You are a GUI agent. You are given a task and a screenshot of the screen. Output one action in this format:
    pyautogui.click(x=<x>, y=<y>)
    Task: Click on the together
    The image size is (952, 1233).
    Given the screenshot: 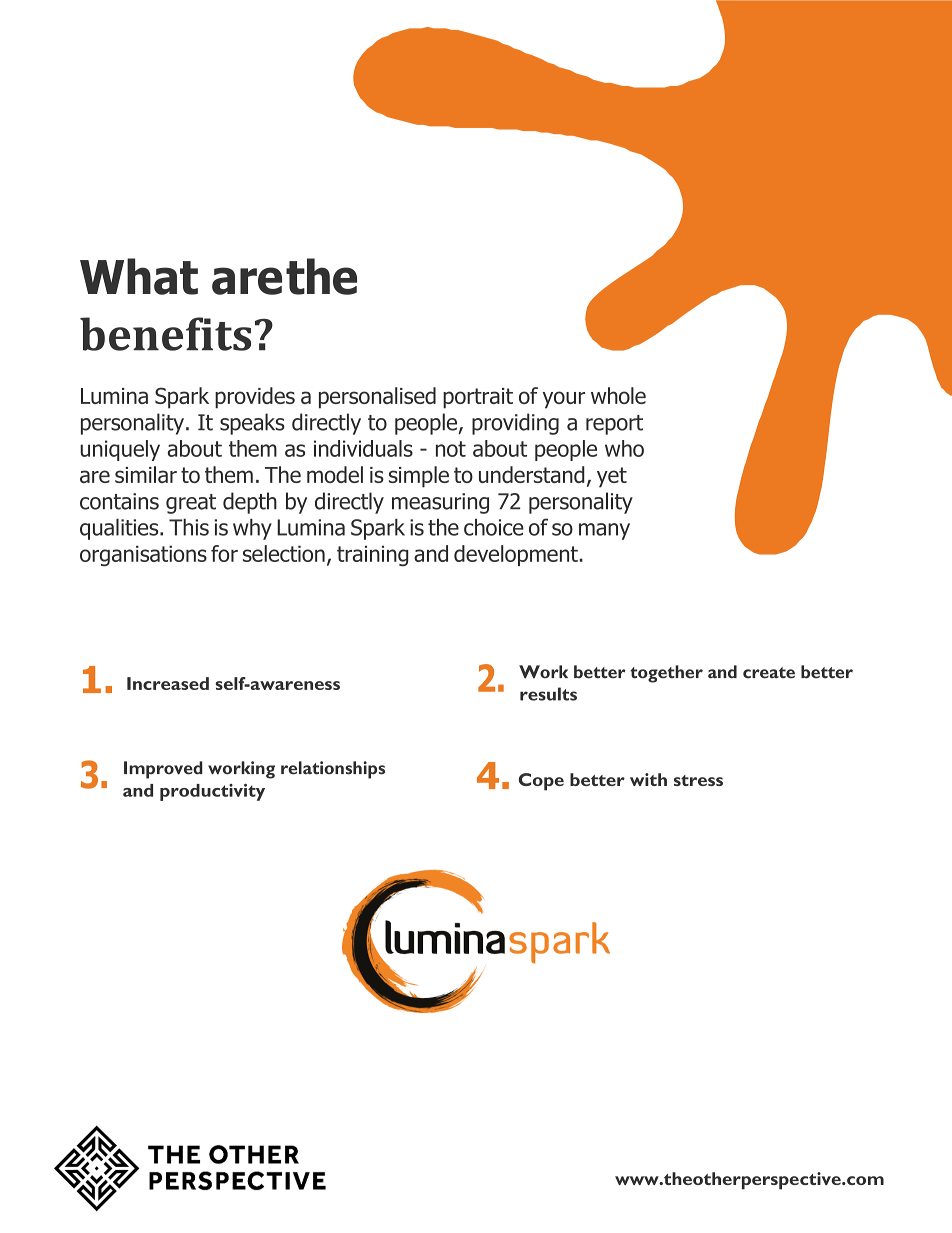 What is the action you would take?
    pyautogui.click(x=666, y=674)
